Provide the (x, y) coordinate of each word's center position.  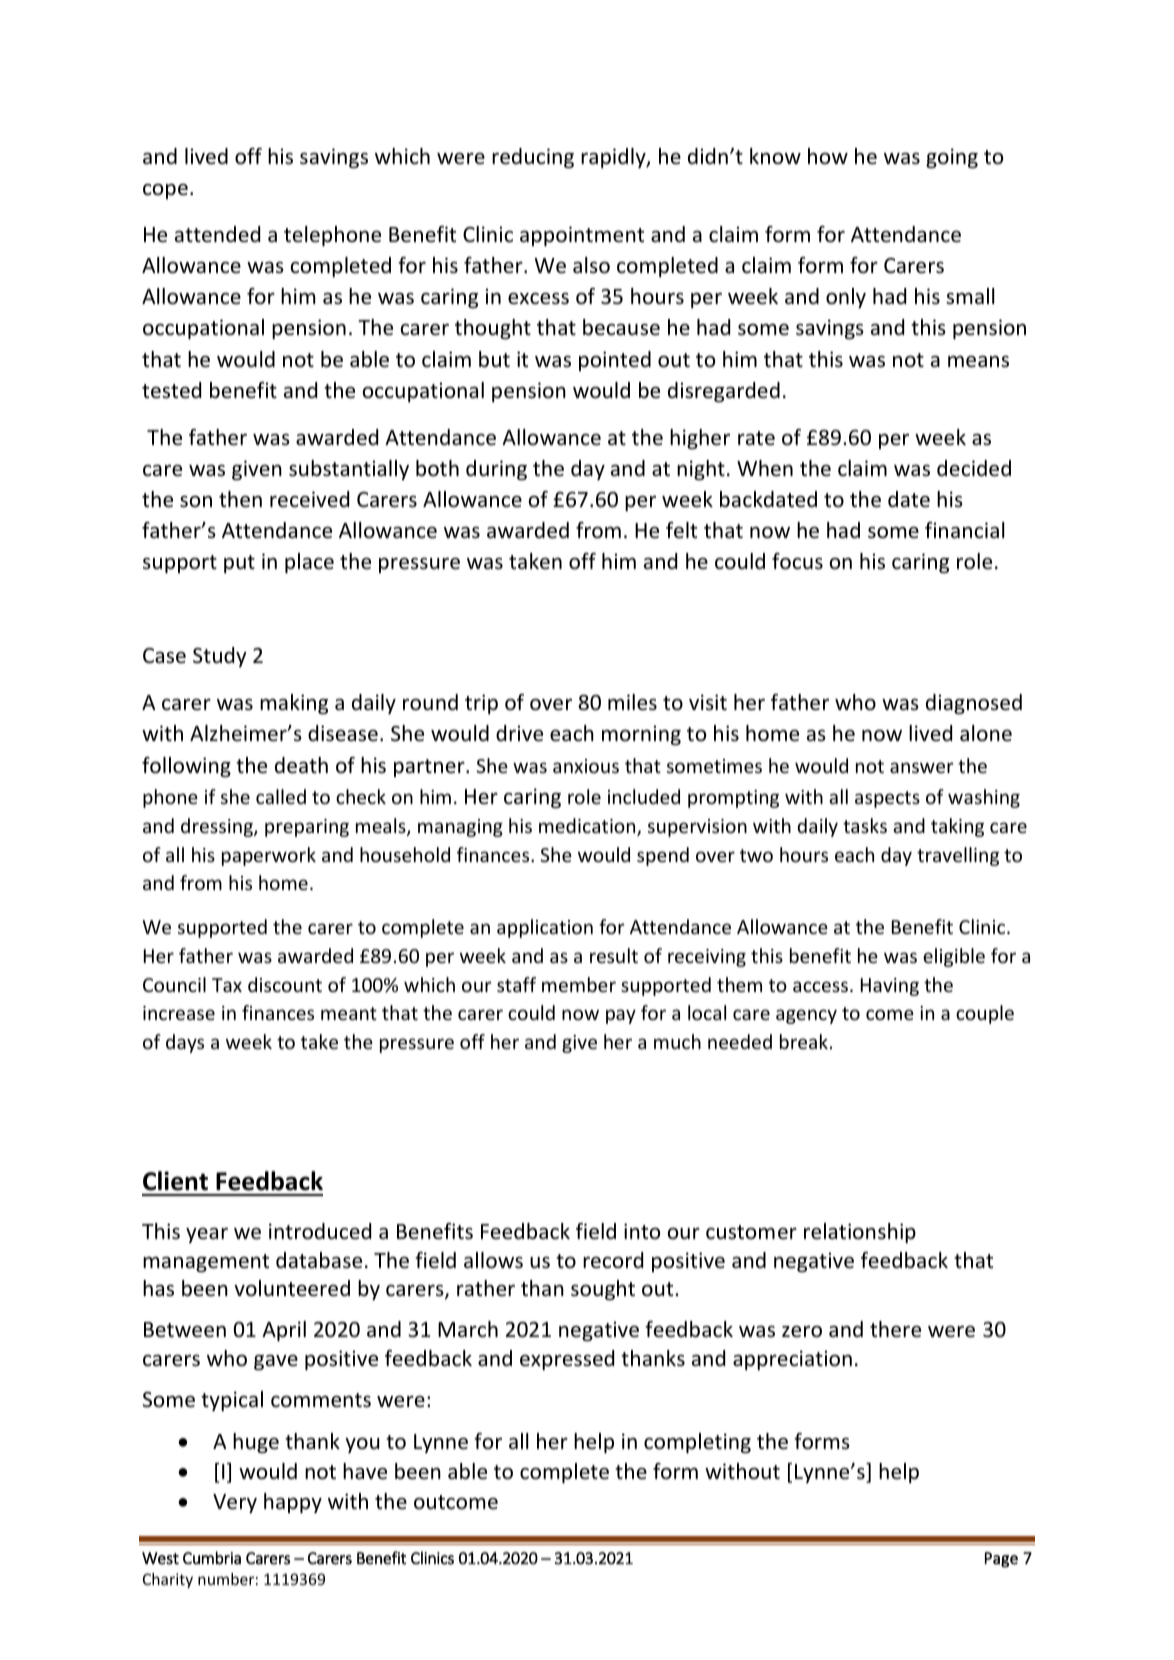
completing (697, 1443)
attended (217, 234)
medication (588, 827)
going (952, 158)
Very (235, 1503)
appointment (582, 236)
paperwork (269, 856)
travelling (958, 856)
